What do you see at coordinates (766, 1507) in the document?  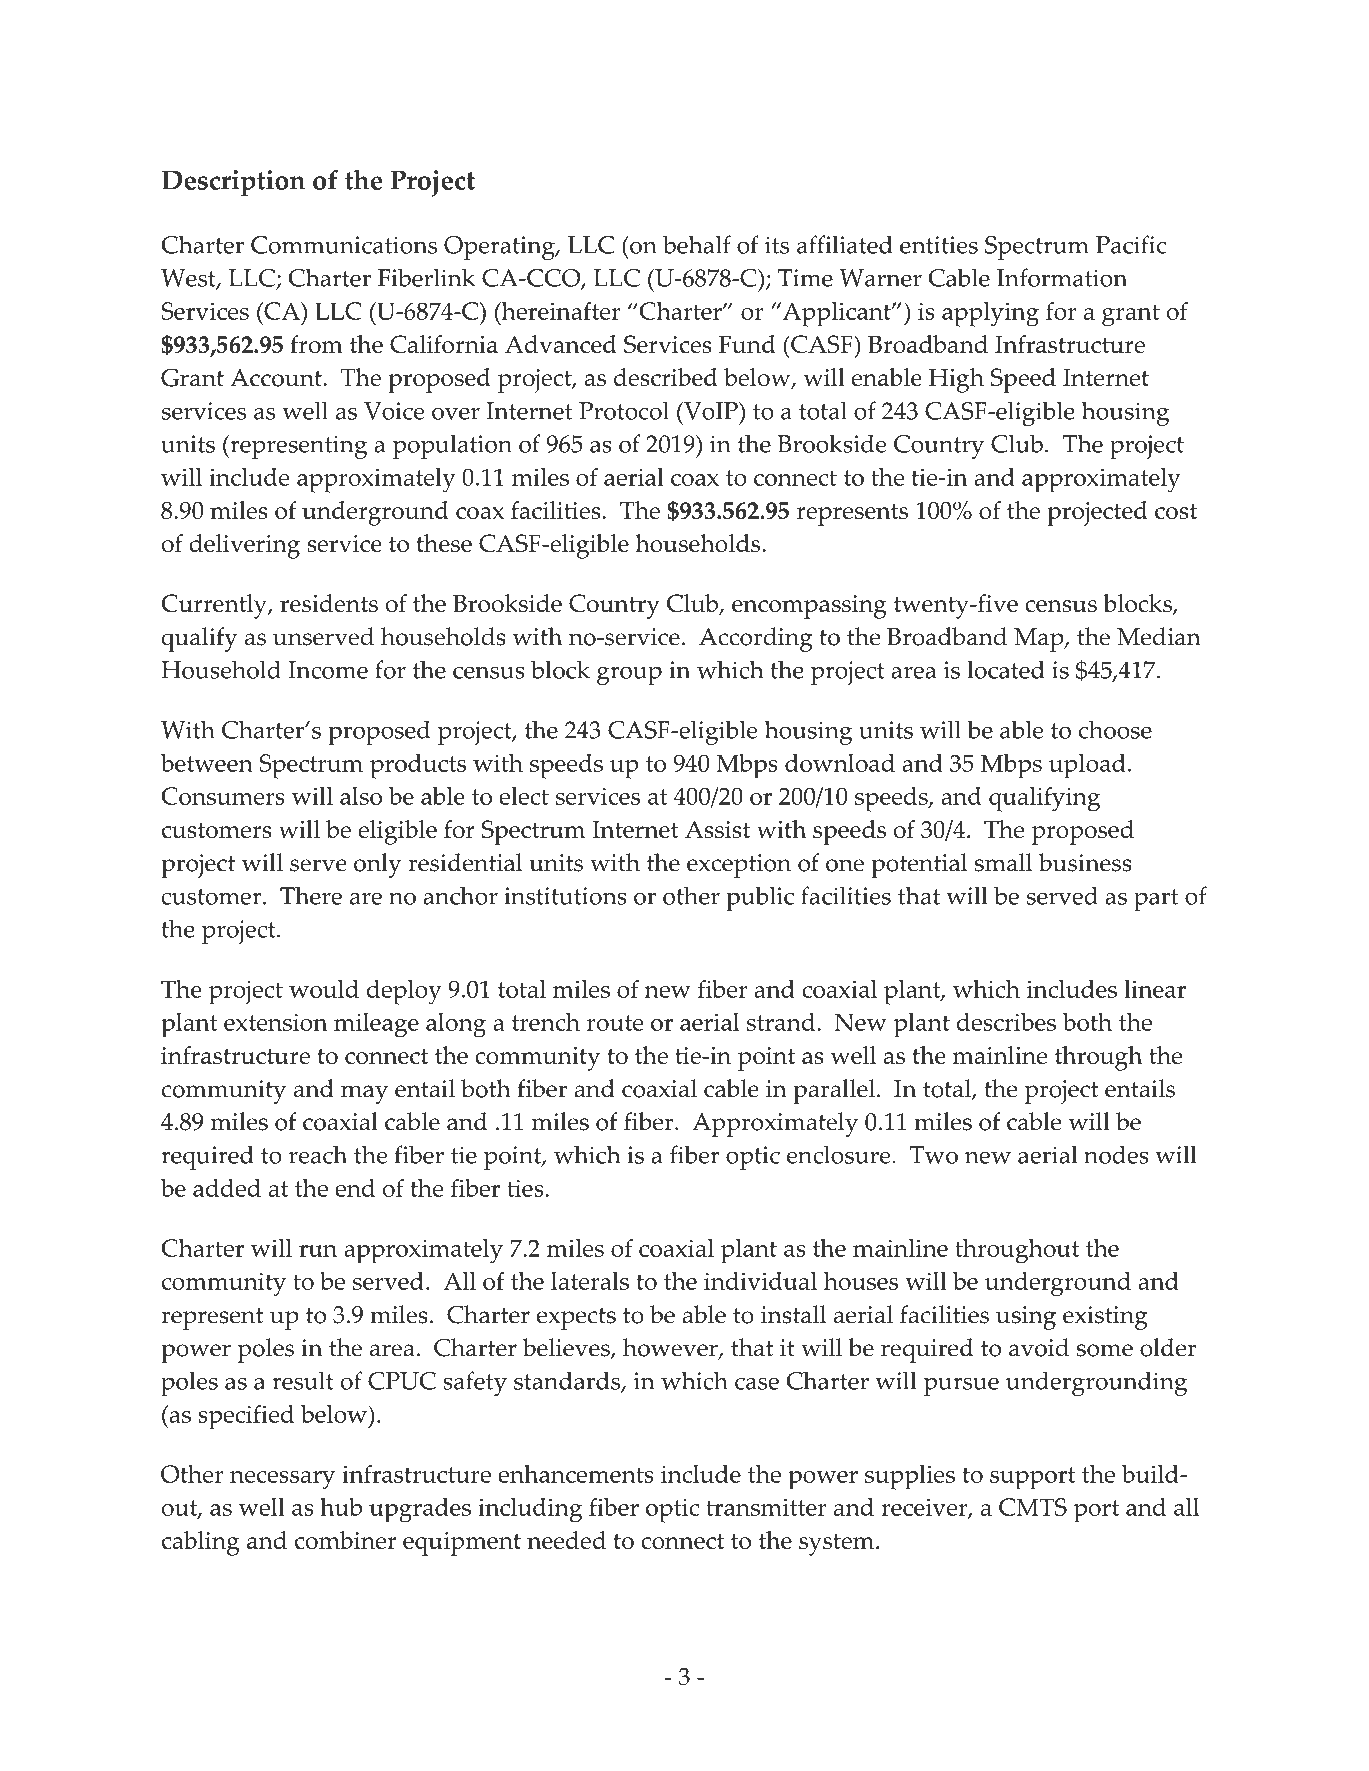 I see `transmitter` at bounding box center [766, 1507].
